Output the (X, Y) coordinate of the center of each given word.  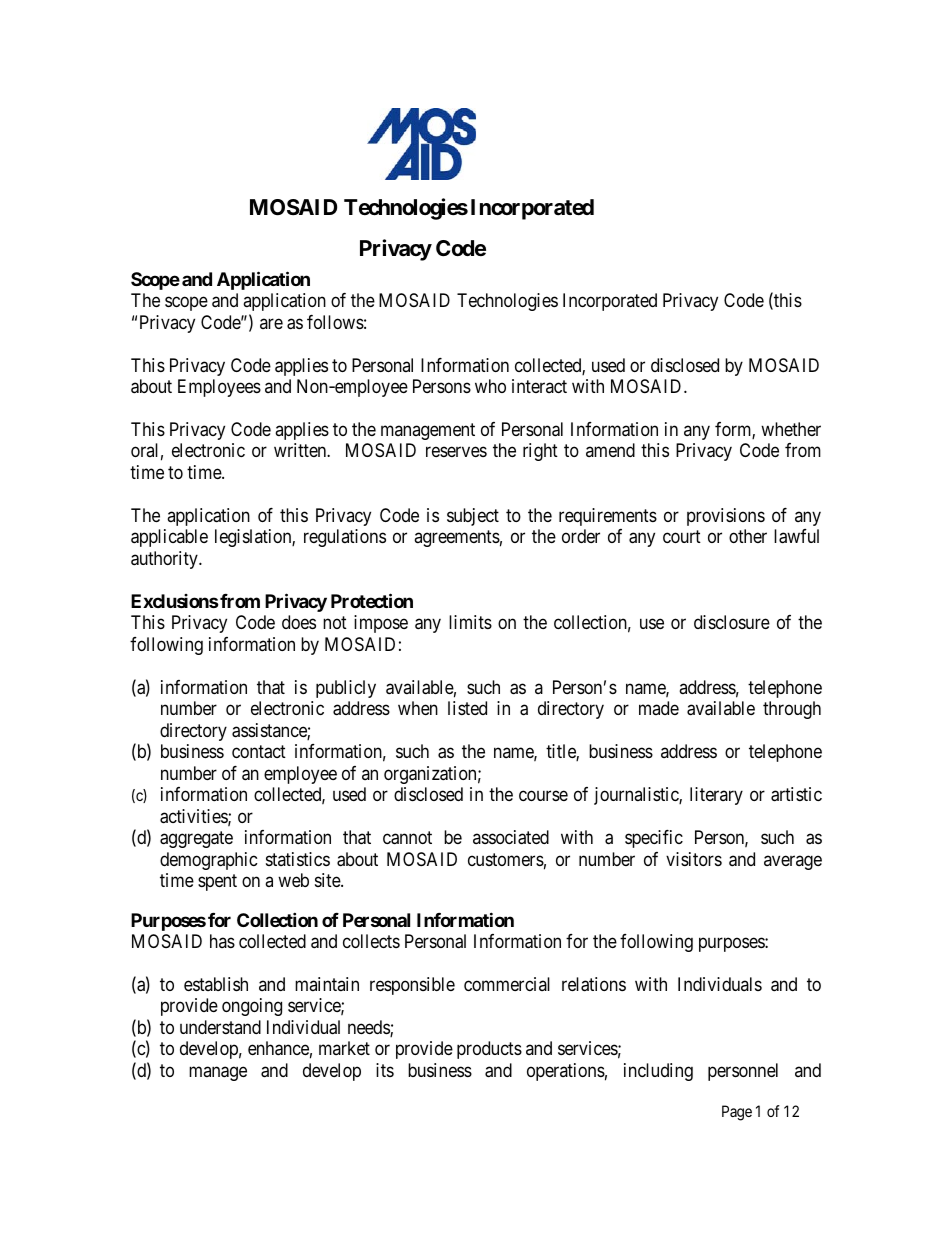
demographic (209, 861)
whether (791, 429)
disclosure (732, 622)
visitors (694, 859)
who (490, 386)
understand (220, 1027)
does (299, 622)
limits (470, 622)
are (271, 323)
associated (511, 837)
